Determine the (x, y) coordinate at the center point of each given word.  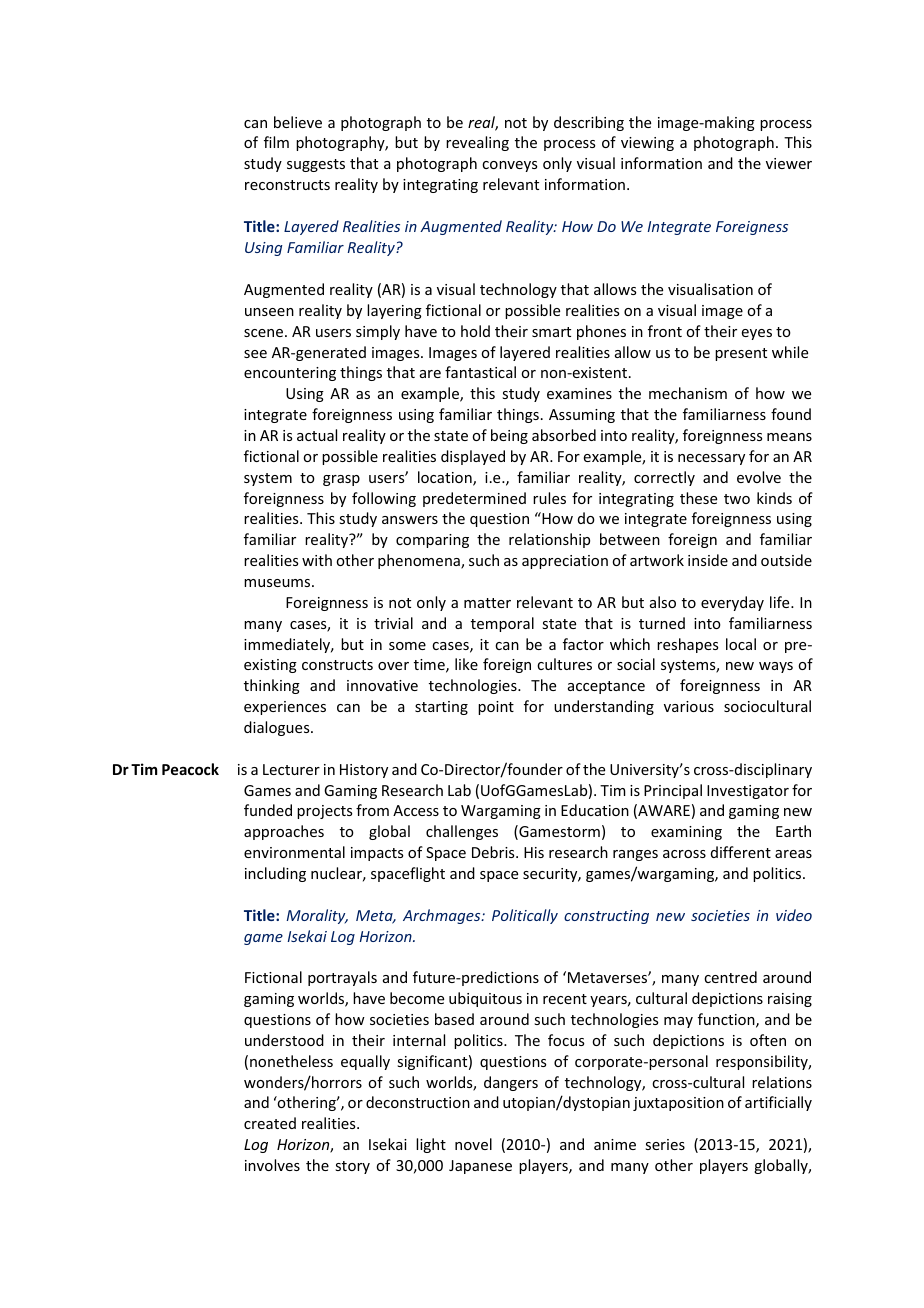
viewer (789, 163)
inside (708, 560)
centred (730, 977)
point (496, 708)
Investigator (748, 792)
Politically (525, 916)
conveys (509, 166)
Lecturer (291, 769)
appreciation (565, 562)
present (741, 354)
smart (551, 332)
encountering (290, 374)
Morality (317, 916)
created (270, 1123)
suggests (316, 165)
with (317, 560)
